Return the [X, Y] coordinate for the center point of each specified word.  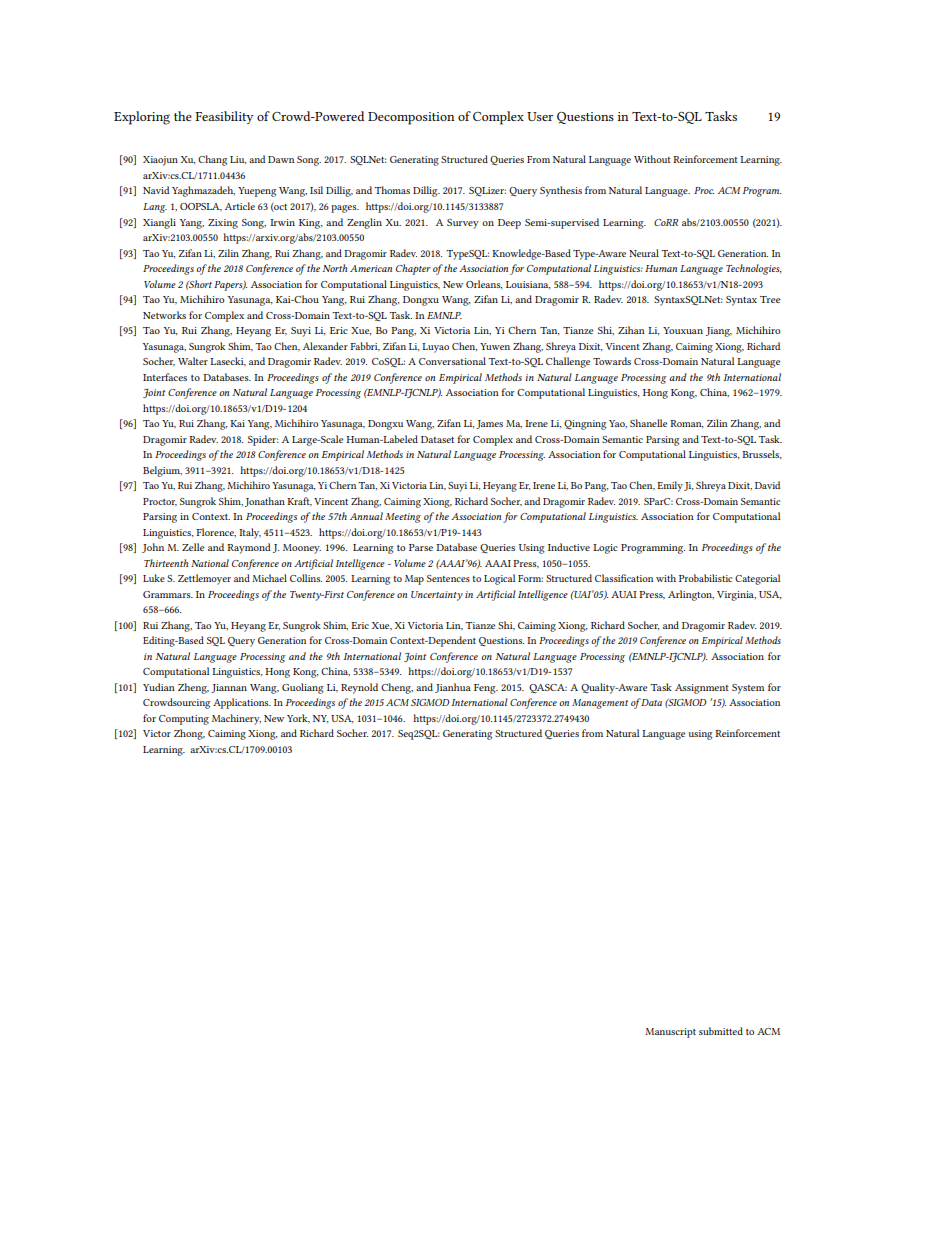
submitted [721, 1031]
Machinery [236, 719]
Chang [212, 160]
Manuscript [670, 1033]
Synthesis [561, 191]
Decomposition [411, 118]
